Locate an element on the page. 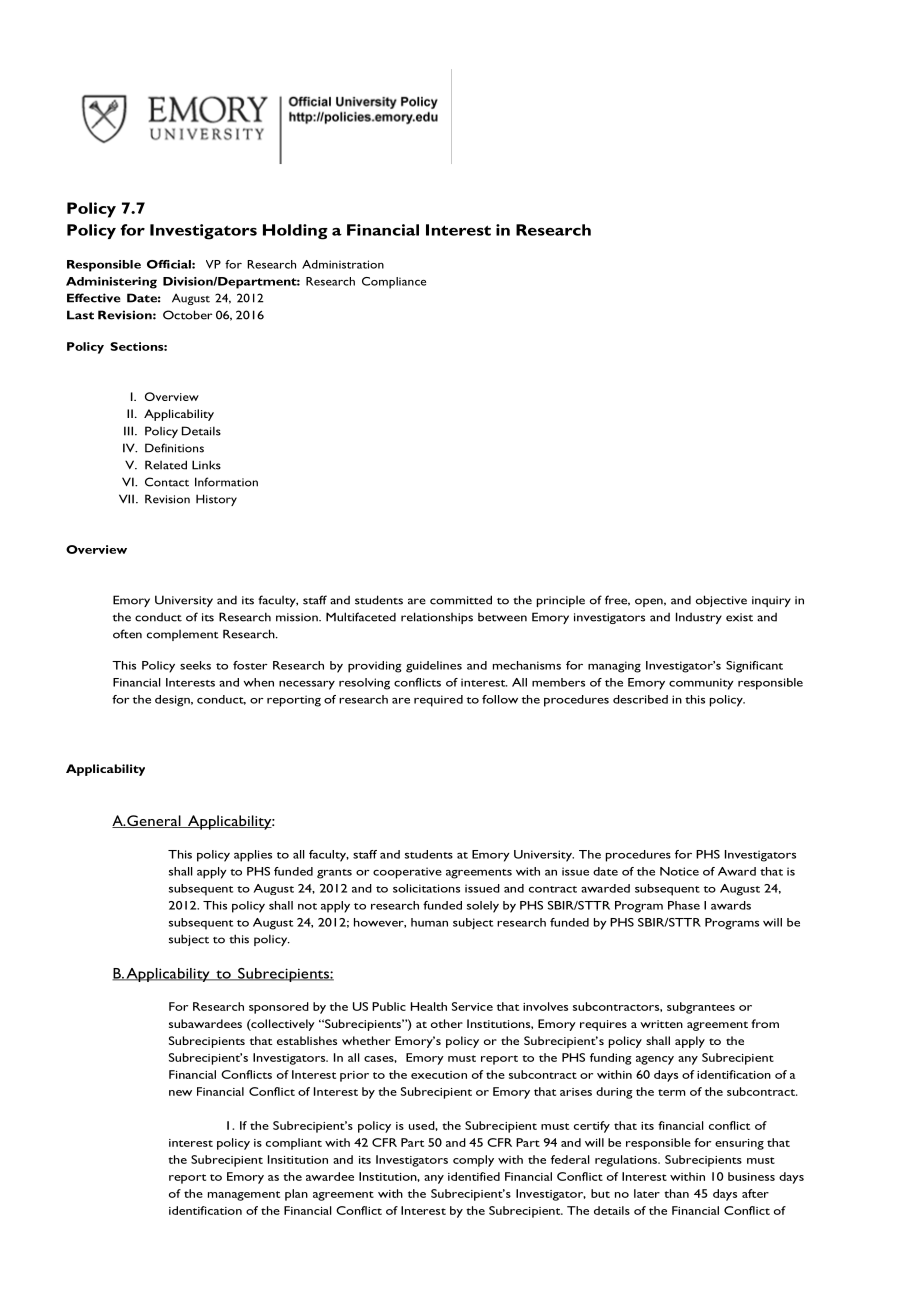 This page has height=1307, width=924. Compliance is located at coordinates (394, 283).
